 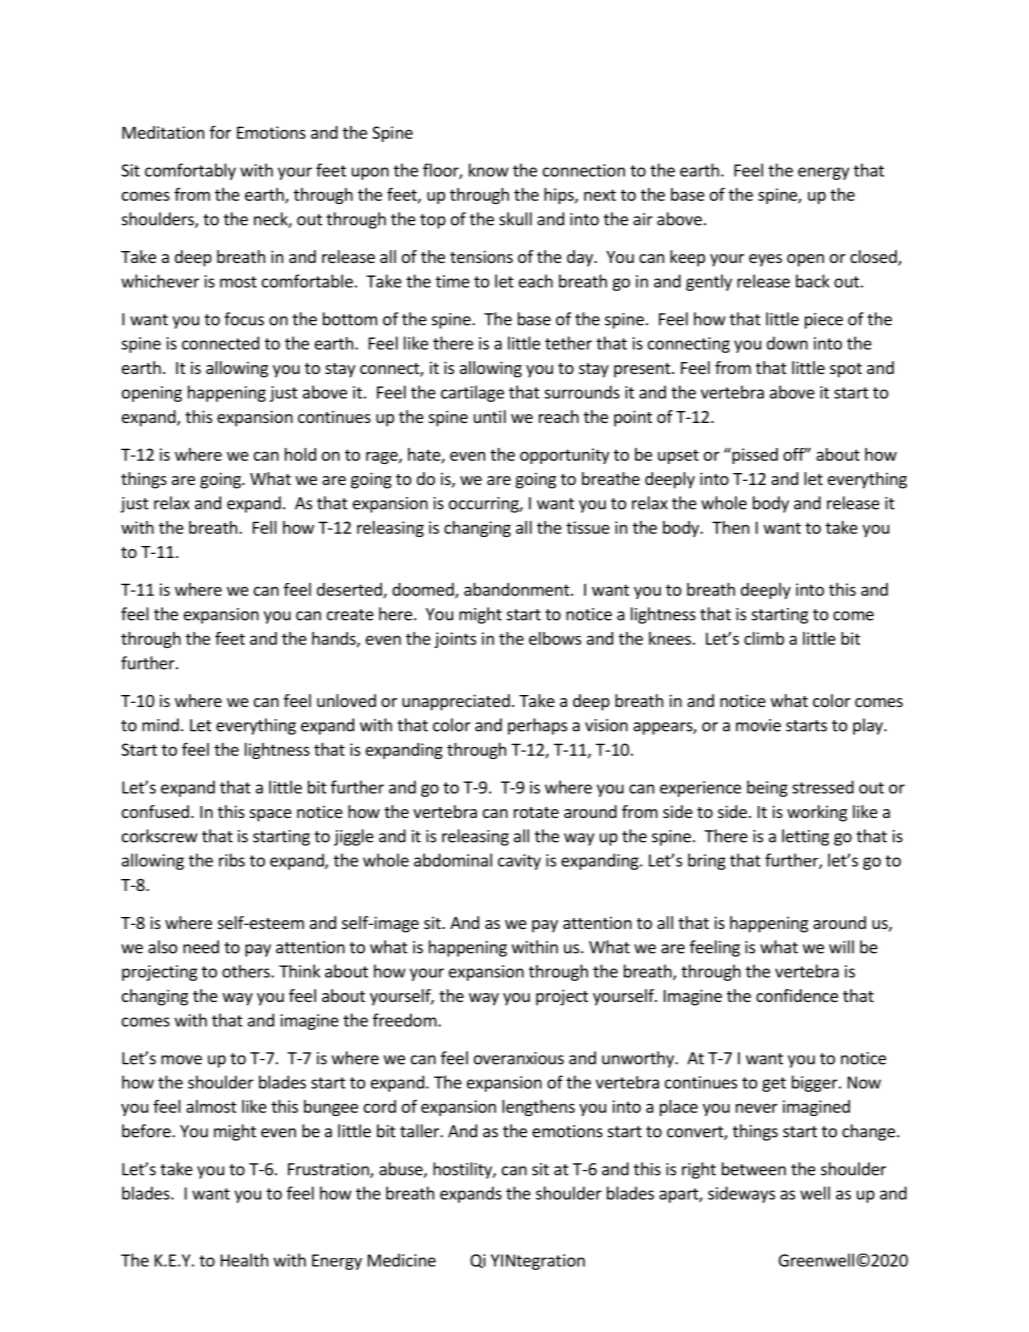 I want to click on perhaps, so click(x=537, y=726).
